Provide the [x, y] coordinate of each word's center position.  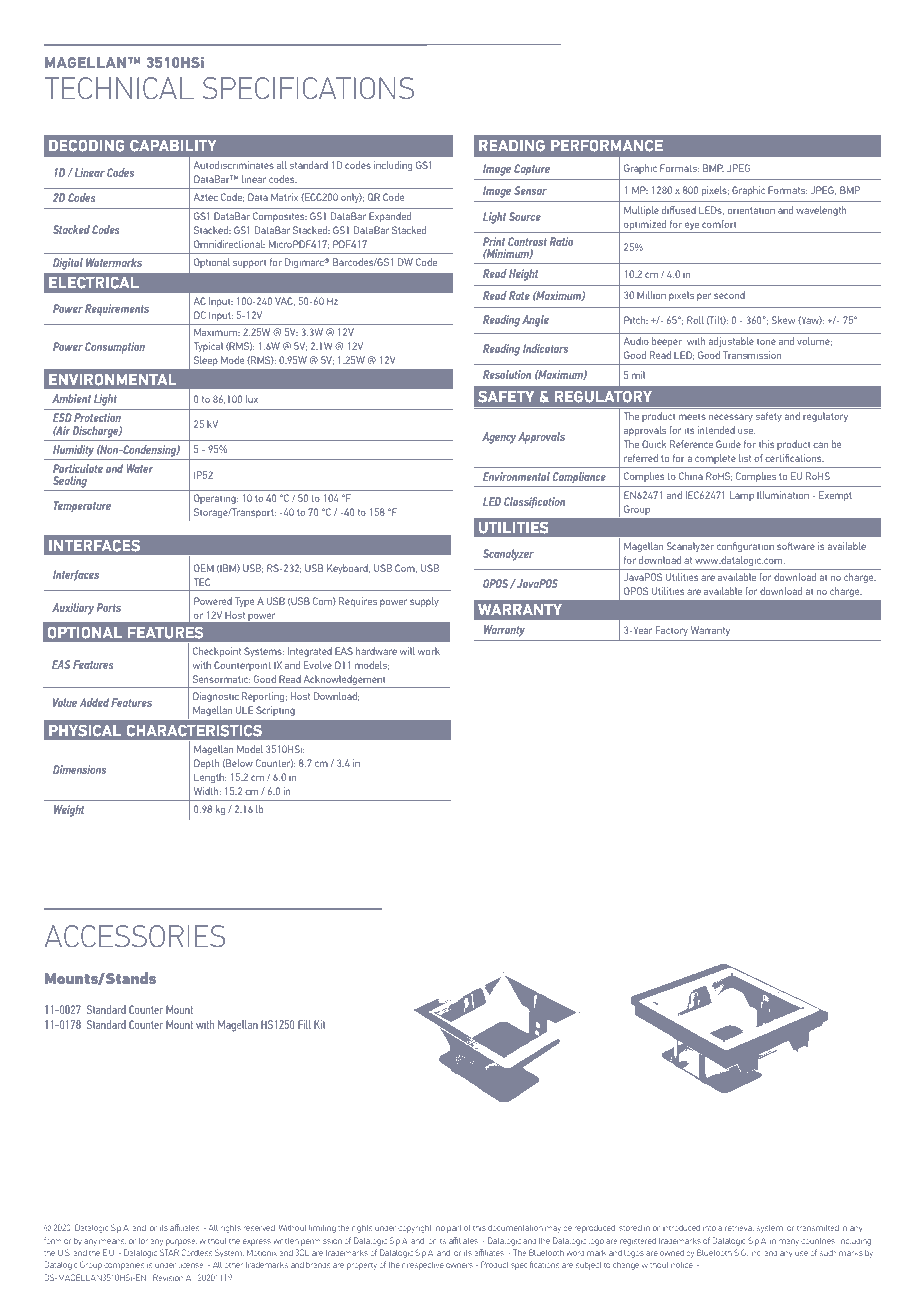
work [429, 651]
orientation [751, 210]
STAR [169, 1252]
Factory [672, 631]
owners [459, 1265]
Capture [532, 170]
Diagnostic [216, 697]
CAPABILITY [173, 145]
